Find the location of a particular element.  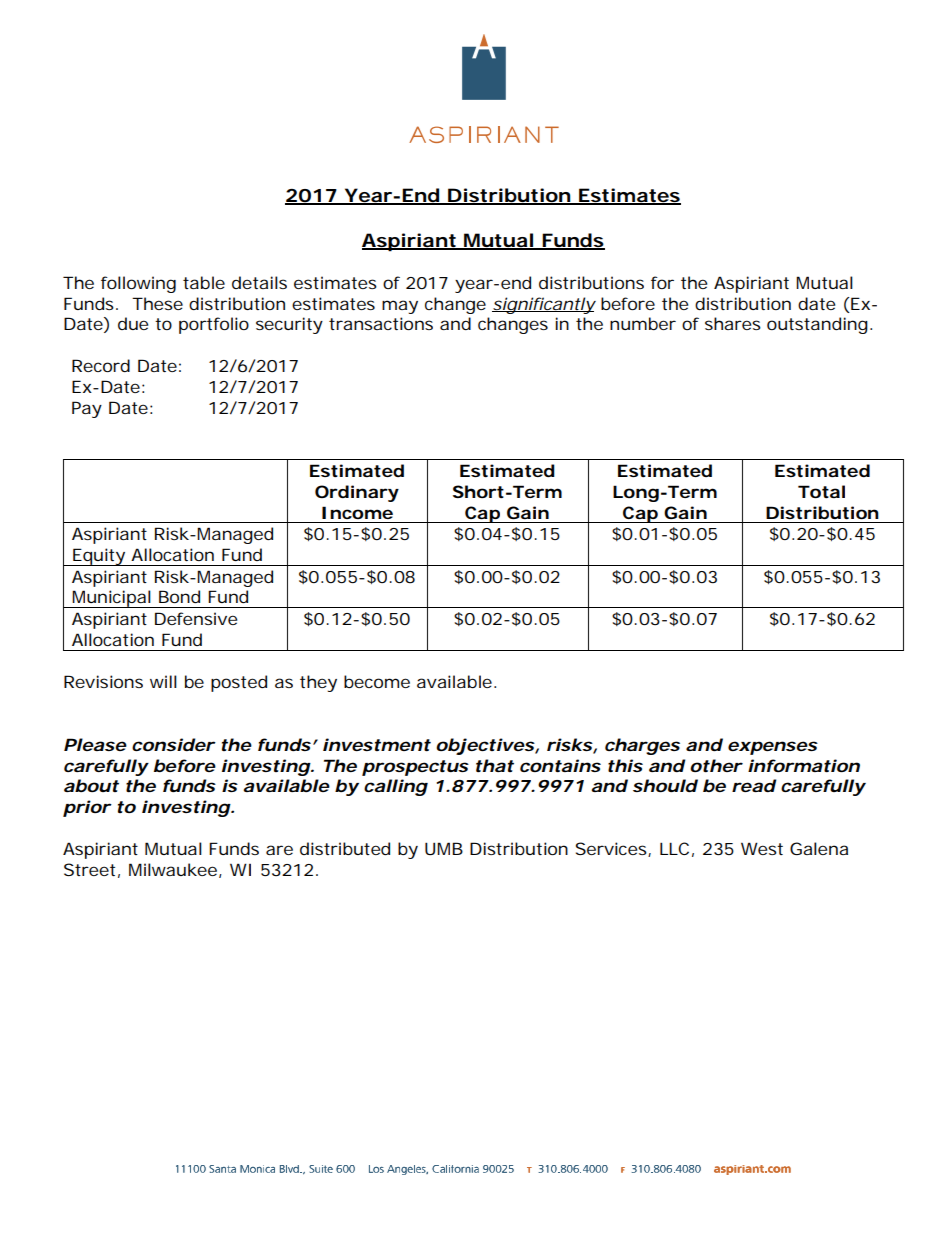

distributed is located at coordinates (345, 848).
